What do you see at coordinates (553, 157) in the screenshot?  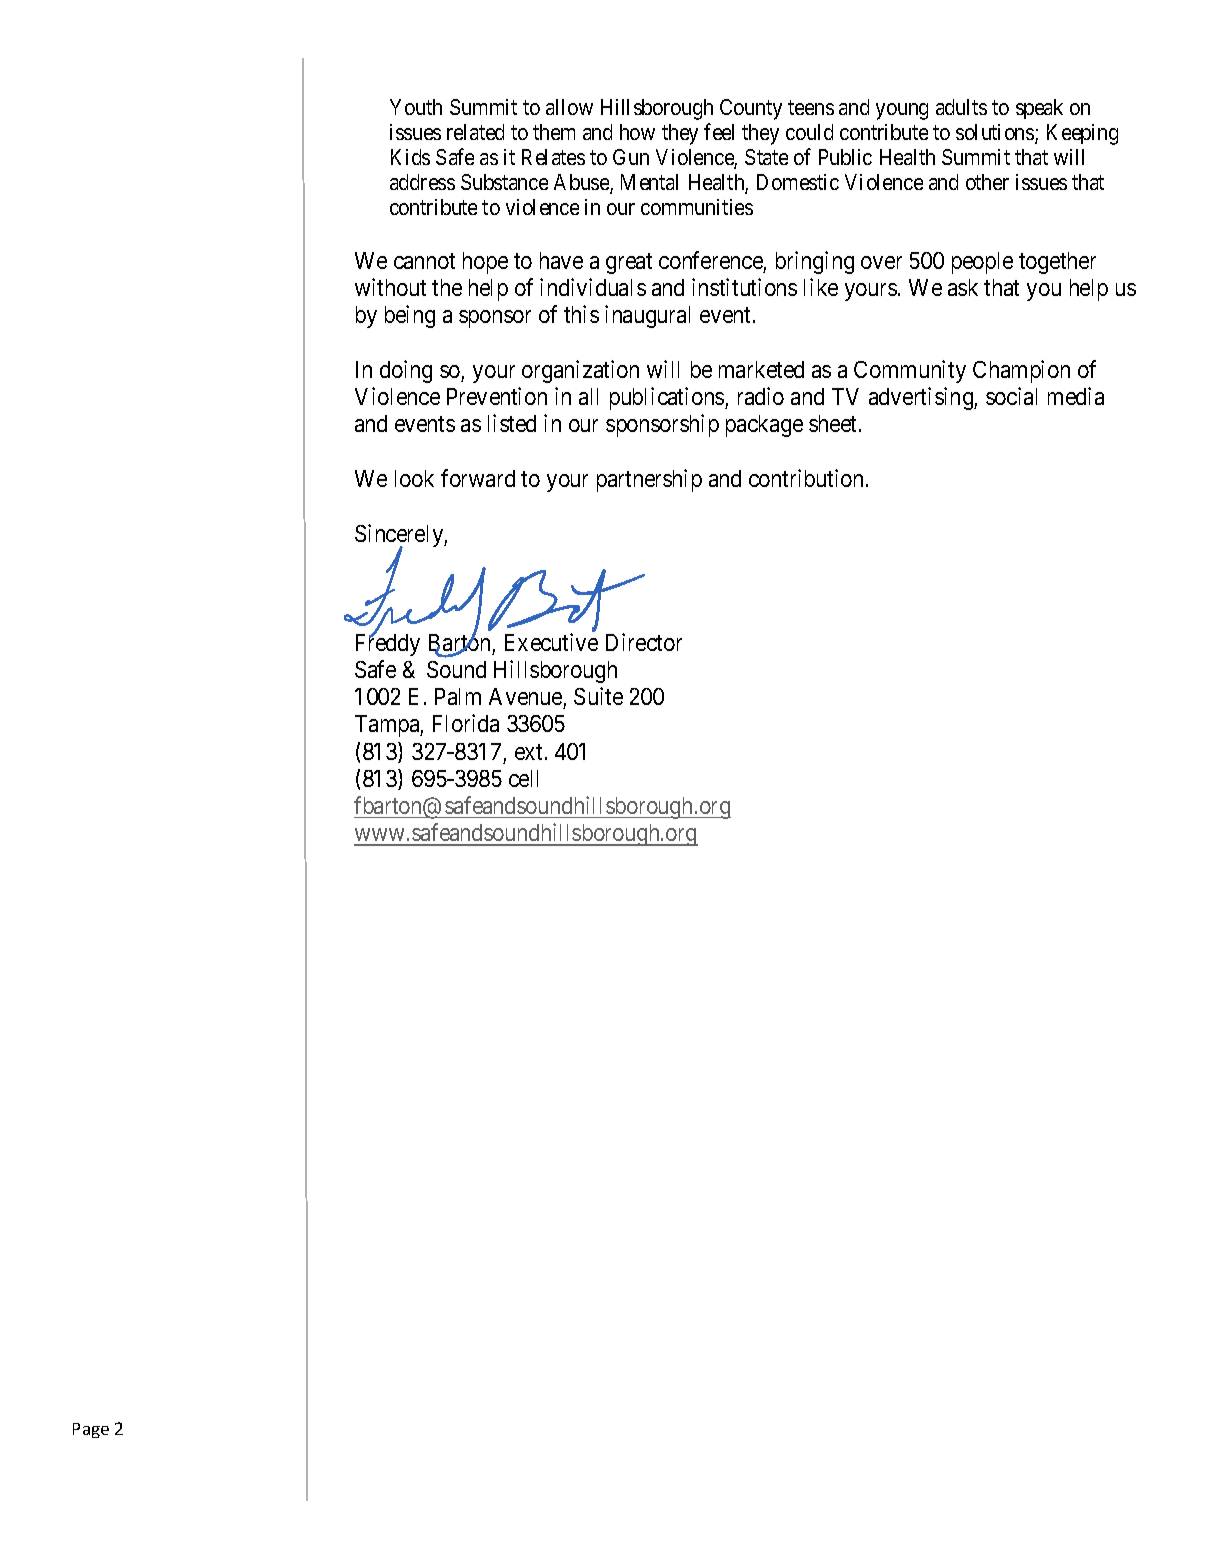 I see `Relates` at bounding box center [553, 157].
